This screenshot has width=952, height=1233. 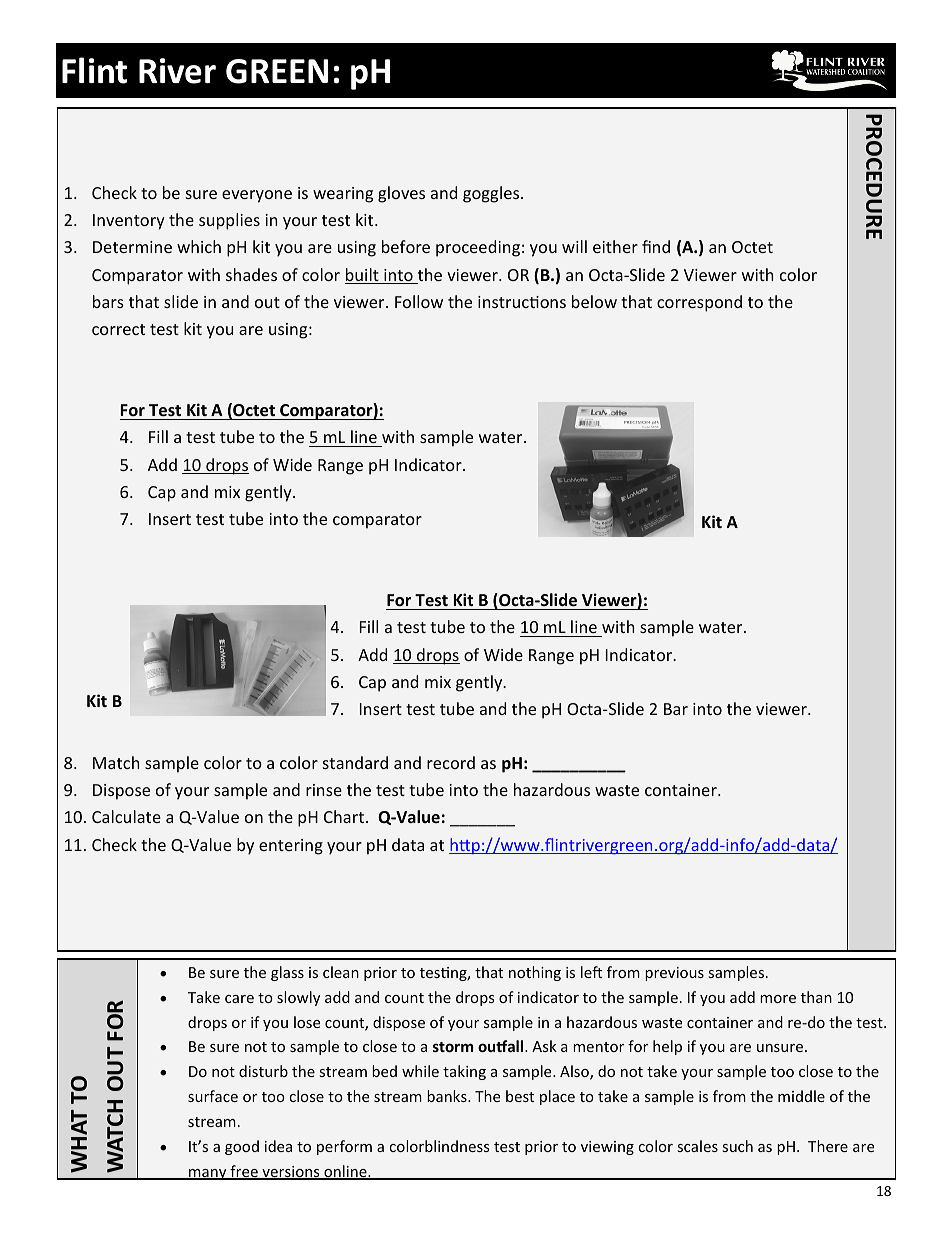 What do you see at coordinates (118, 329) in the screenshot?
I see `correct` at bounding box center [118, 329].
